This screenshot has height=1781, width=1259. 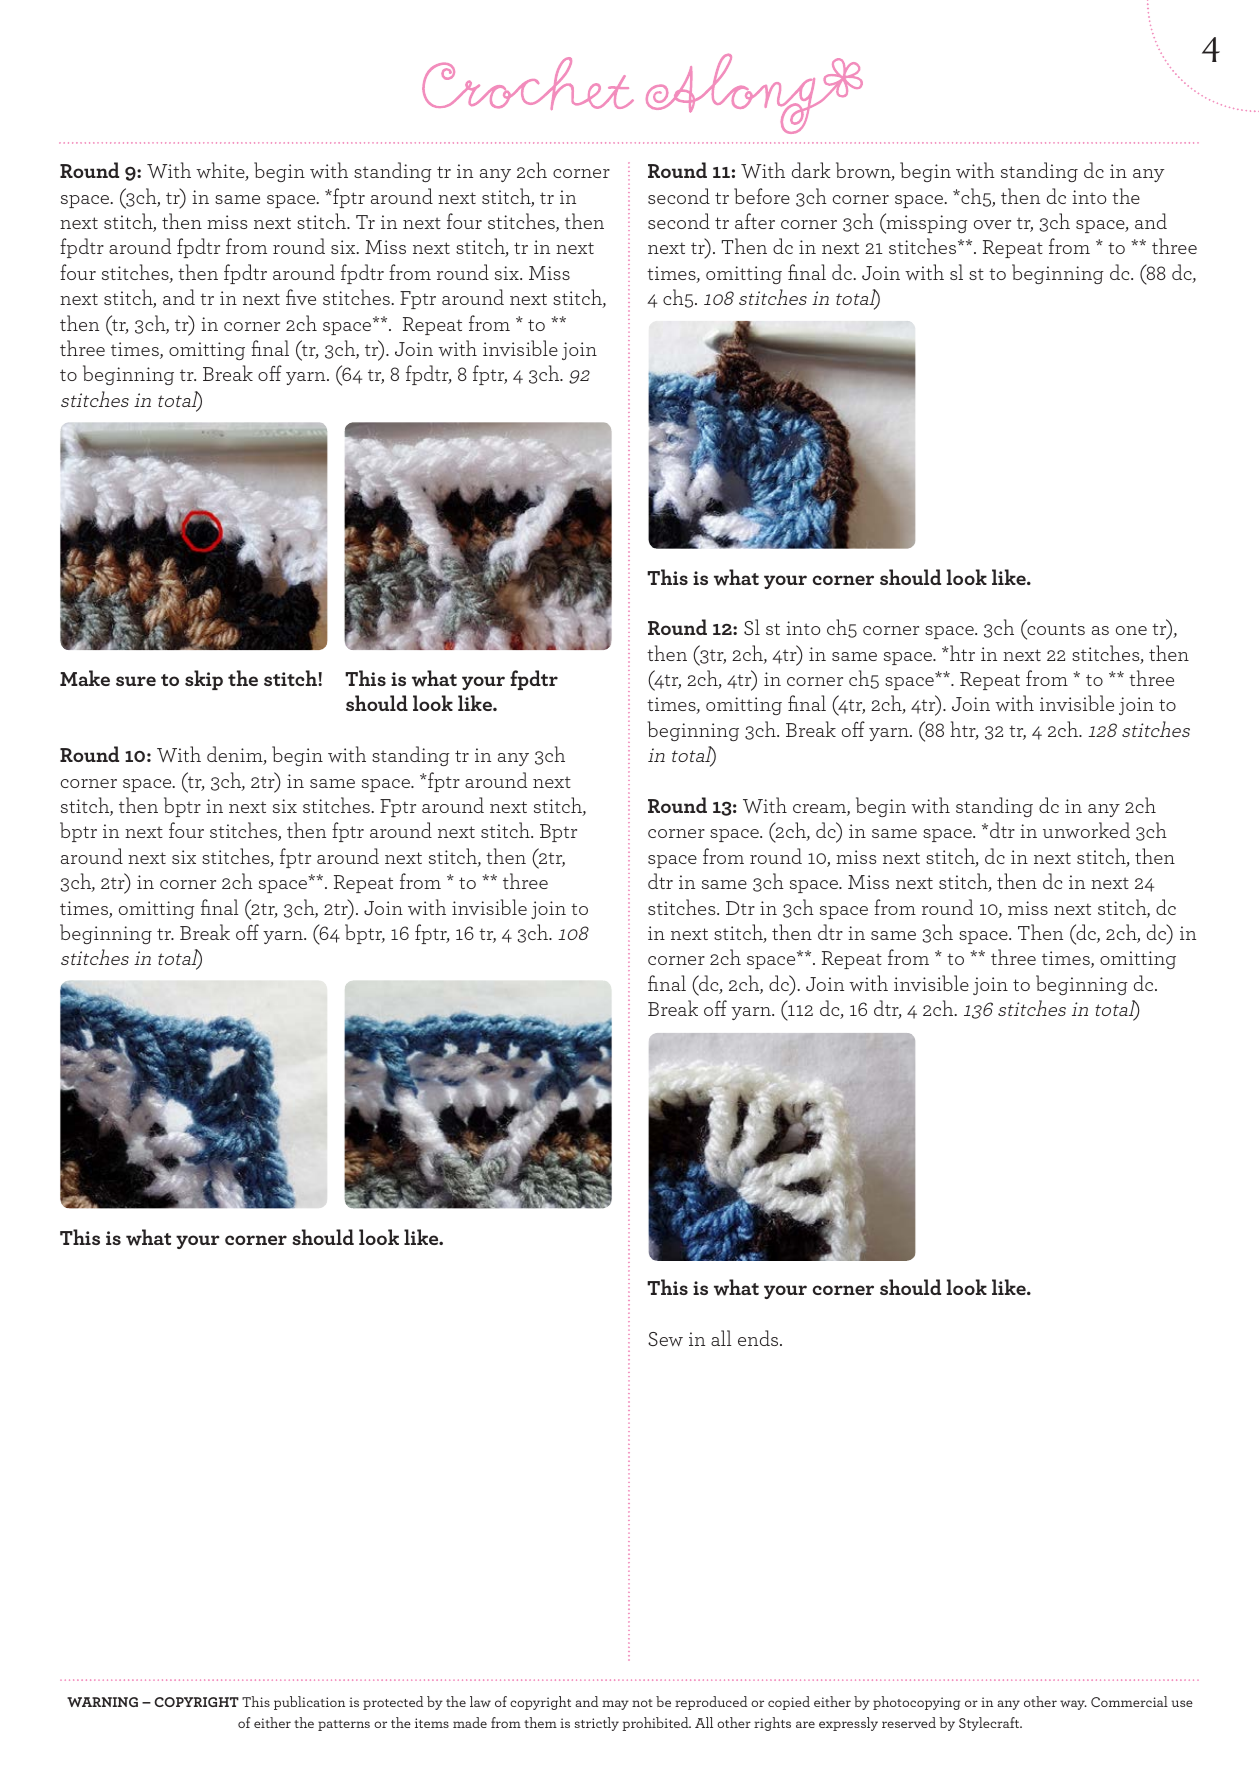 I want to click on counts, so click(x=1055, y=630).
